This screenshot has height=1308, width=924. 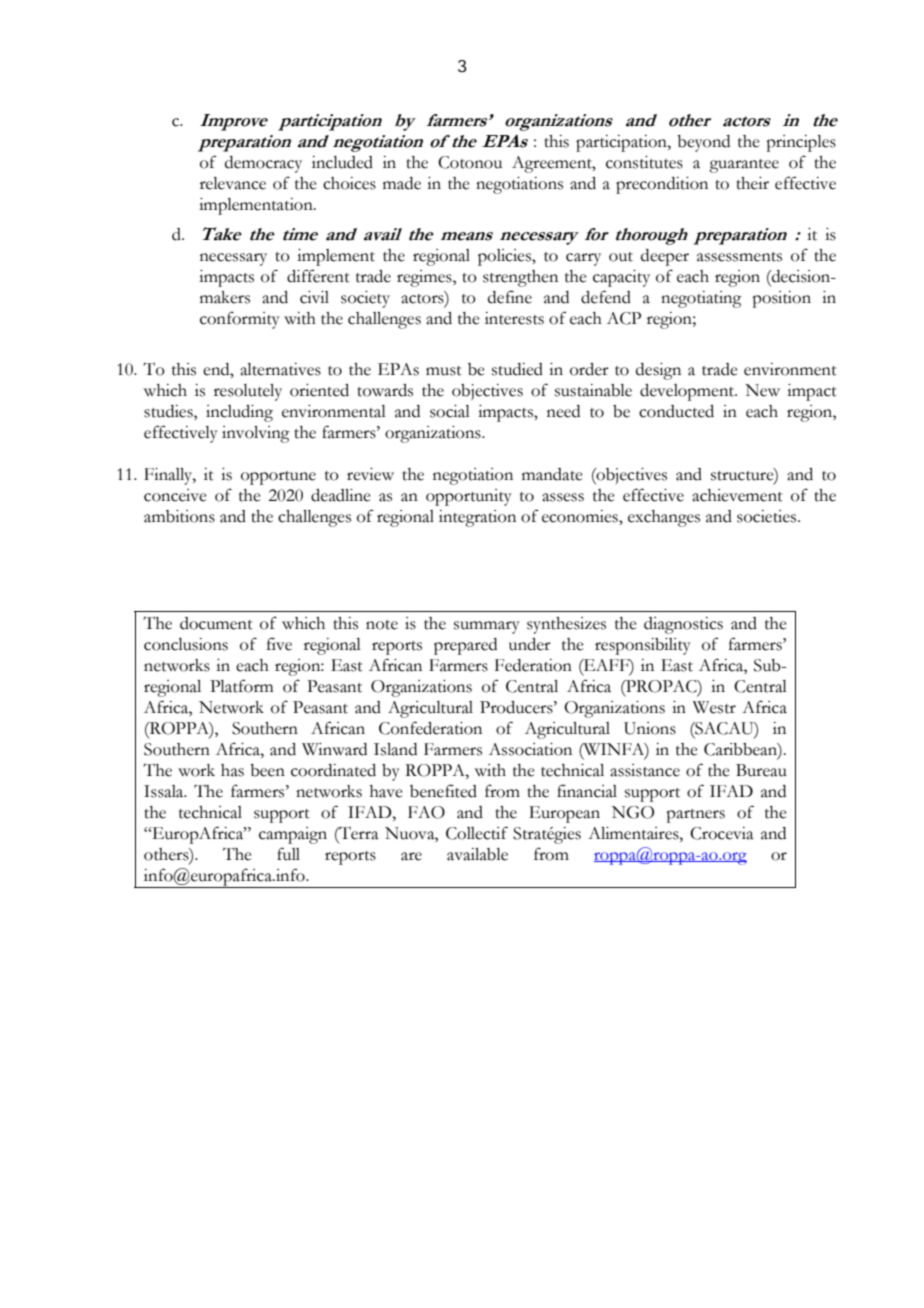 I want to click on campaign, so click(x=293, y=835).
